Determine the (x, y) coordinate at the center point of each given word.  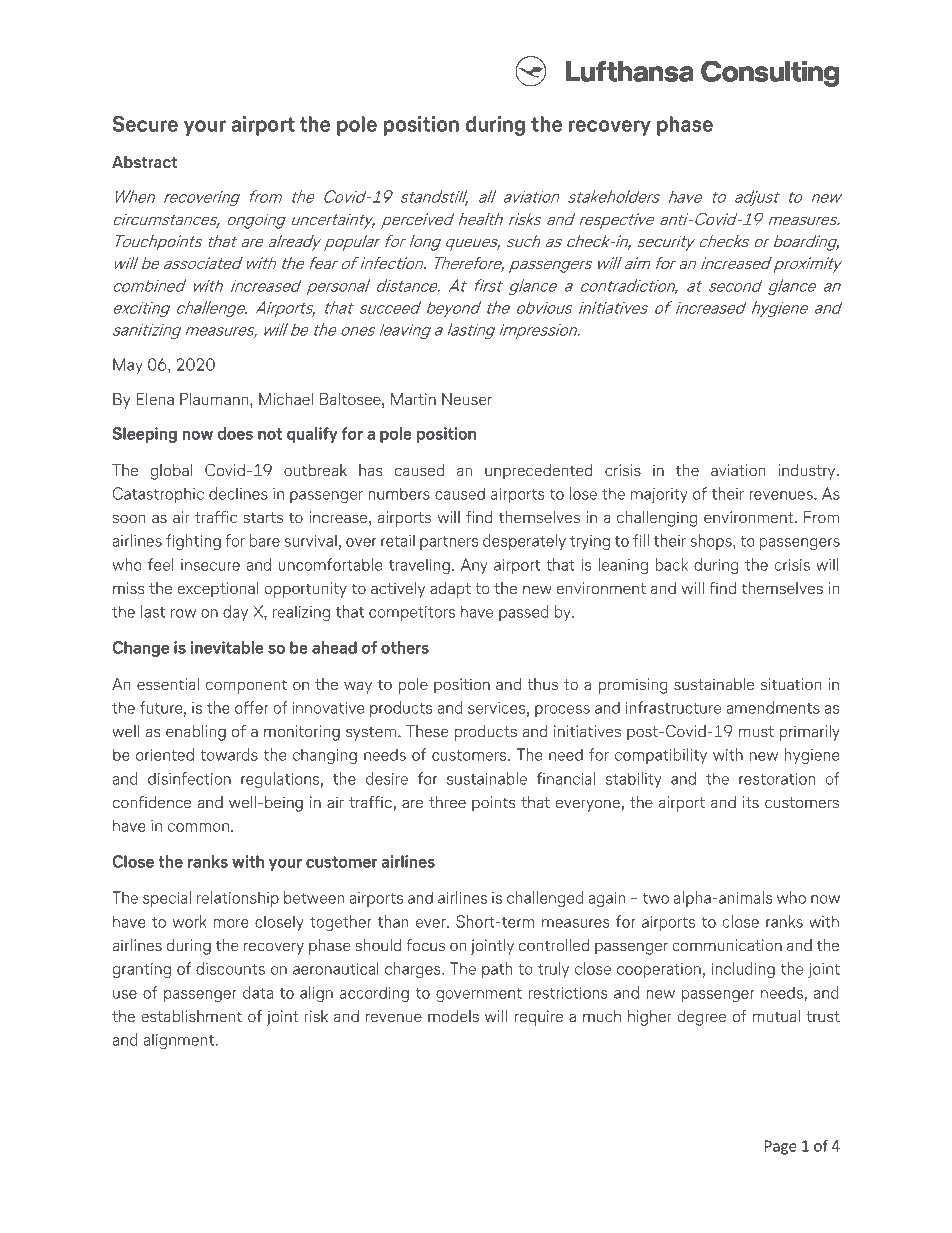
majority (659, 495)
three (447, 802)
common (198, 827)
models (453, 1016)
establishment (191, 1016)
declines (238, 493)
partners (449, 543)
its (751, 802)
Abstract (144, 162)
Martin (413, 399)
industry (807, 472)
